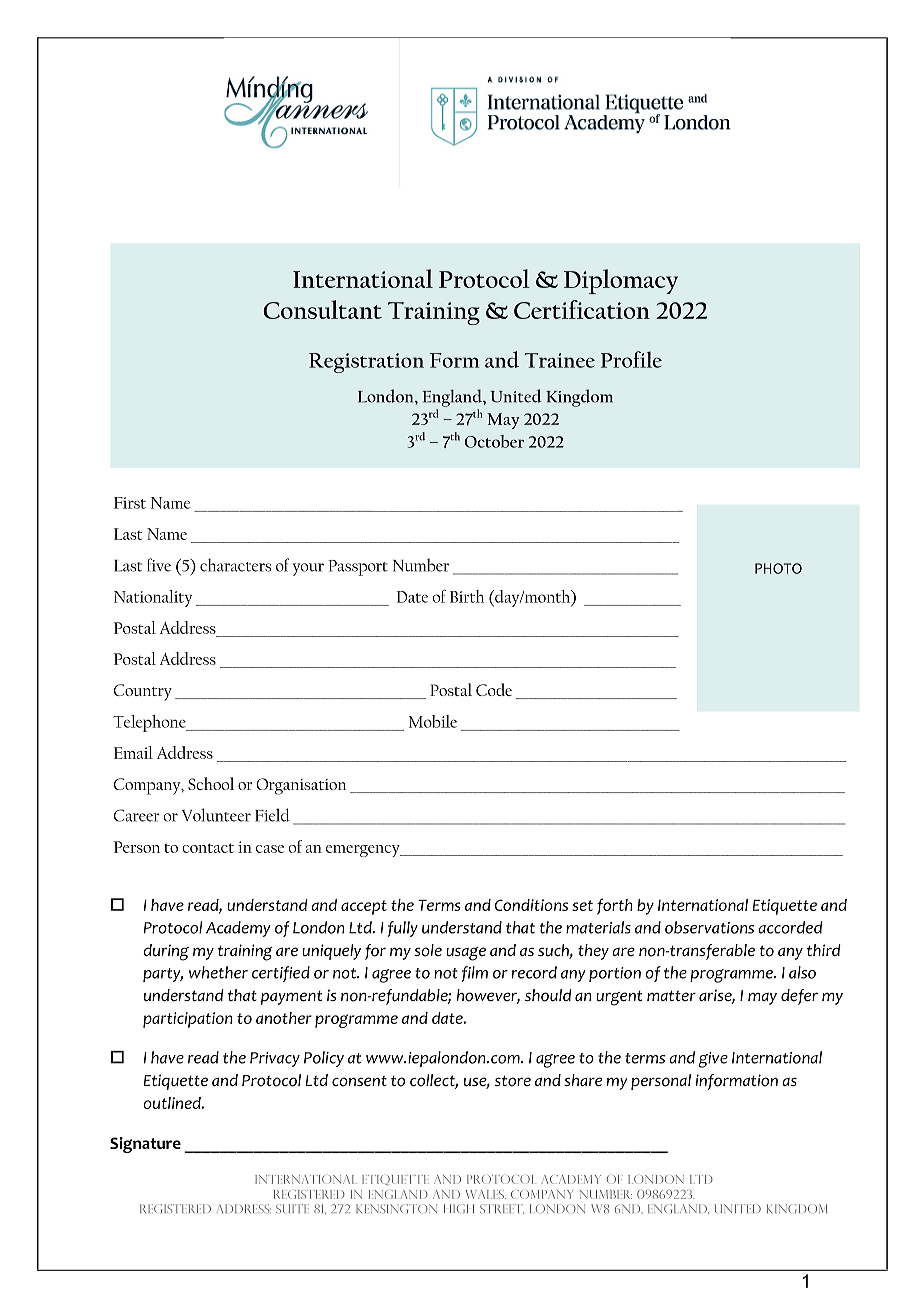 The width and height of the document is (924, 1308). Describe the element at coordinates (778, 568) in the document. I see `PHOTO` at that location.
